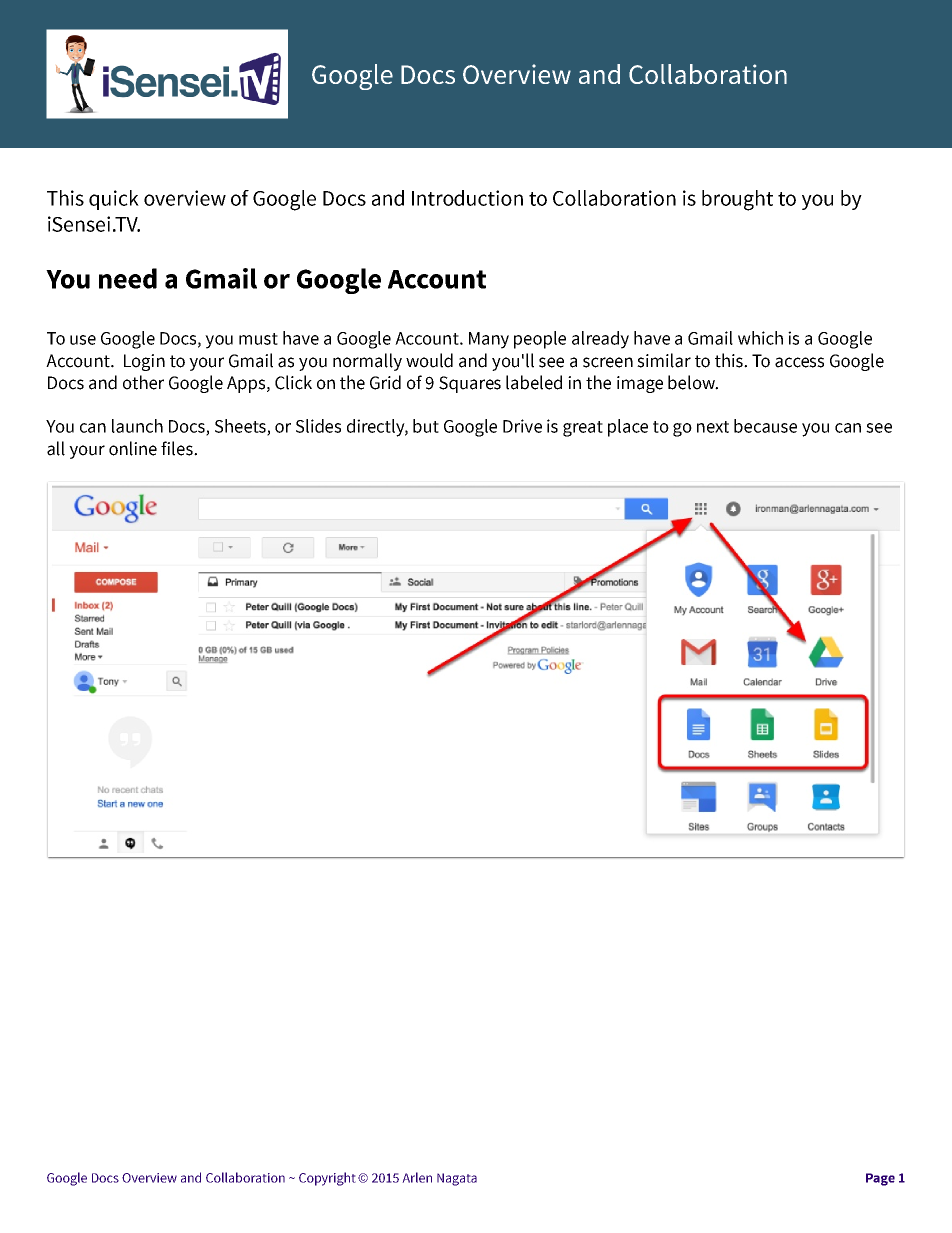  What do you see at coordinates (737, 200) in the screenshot?
I see `brought` at bounding box center [737, 200].
